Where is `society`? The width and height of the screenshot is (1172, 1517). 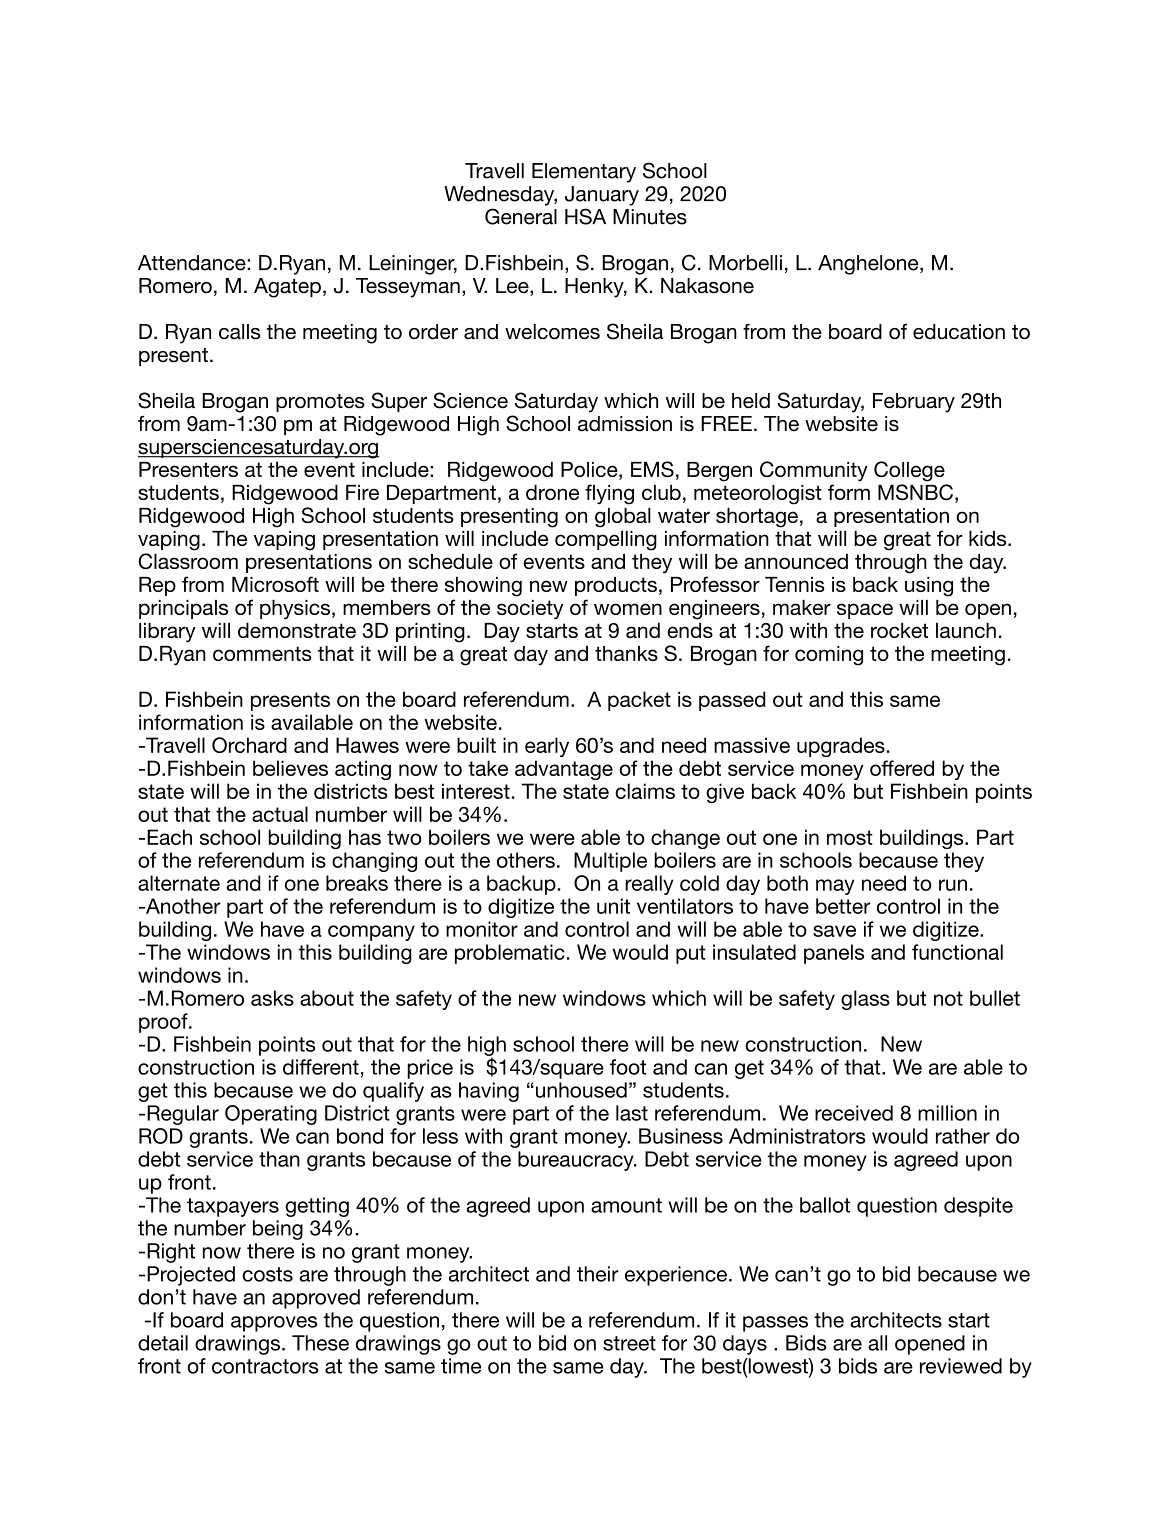 society is located at coordinates (530, 610).
